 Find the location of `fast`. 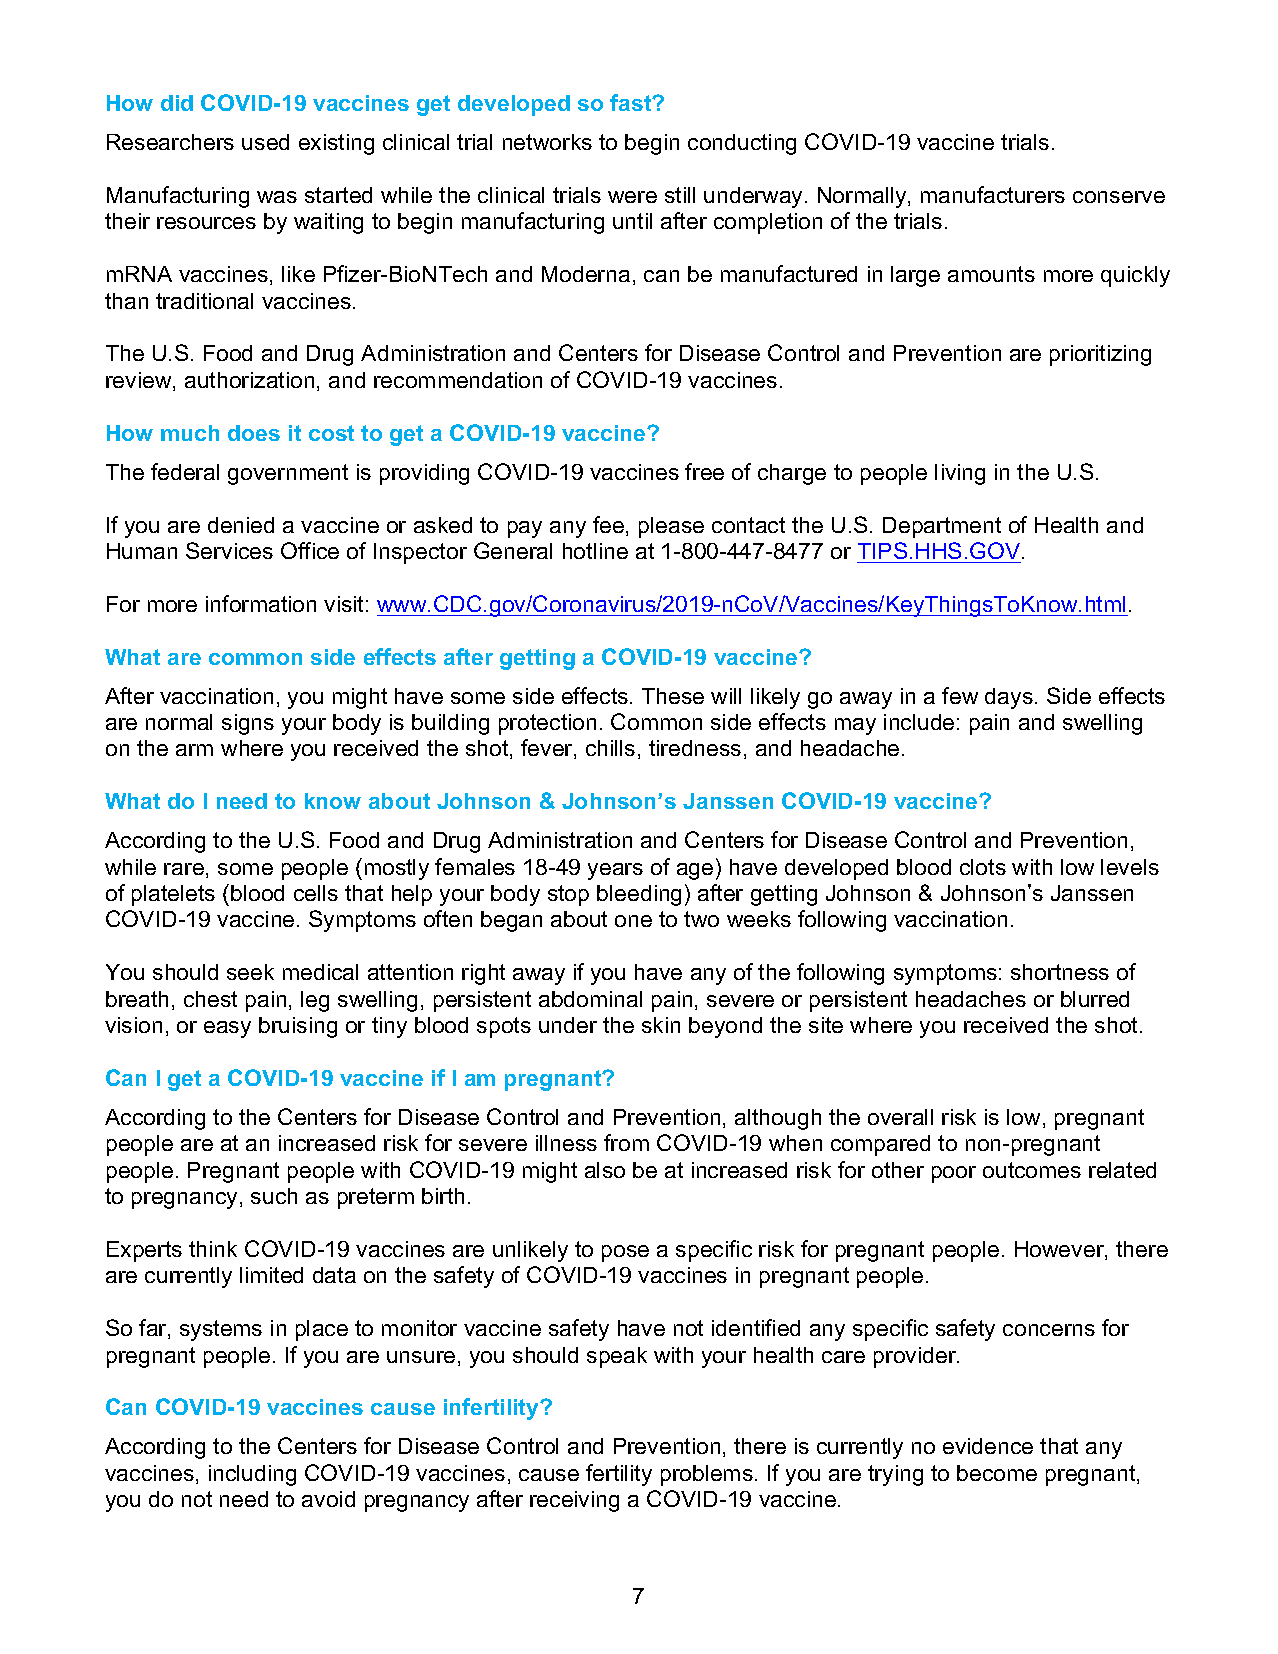

fast is located at coordinates (632, 102).
